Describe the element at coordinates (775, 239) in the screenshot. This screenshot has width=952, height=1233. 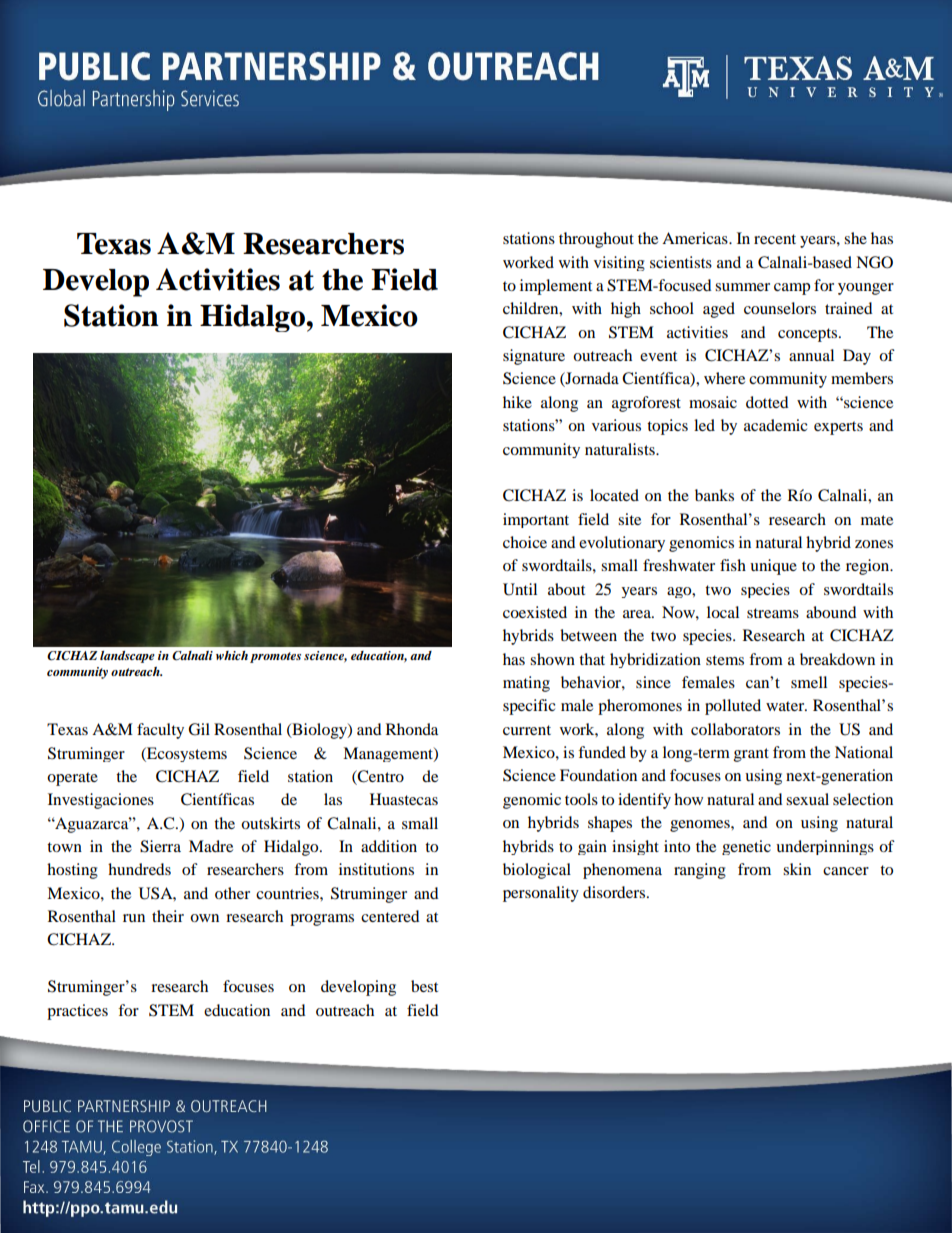
I see `recent` at that location.
